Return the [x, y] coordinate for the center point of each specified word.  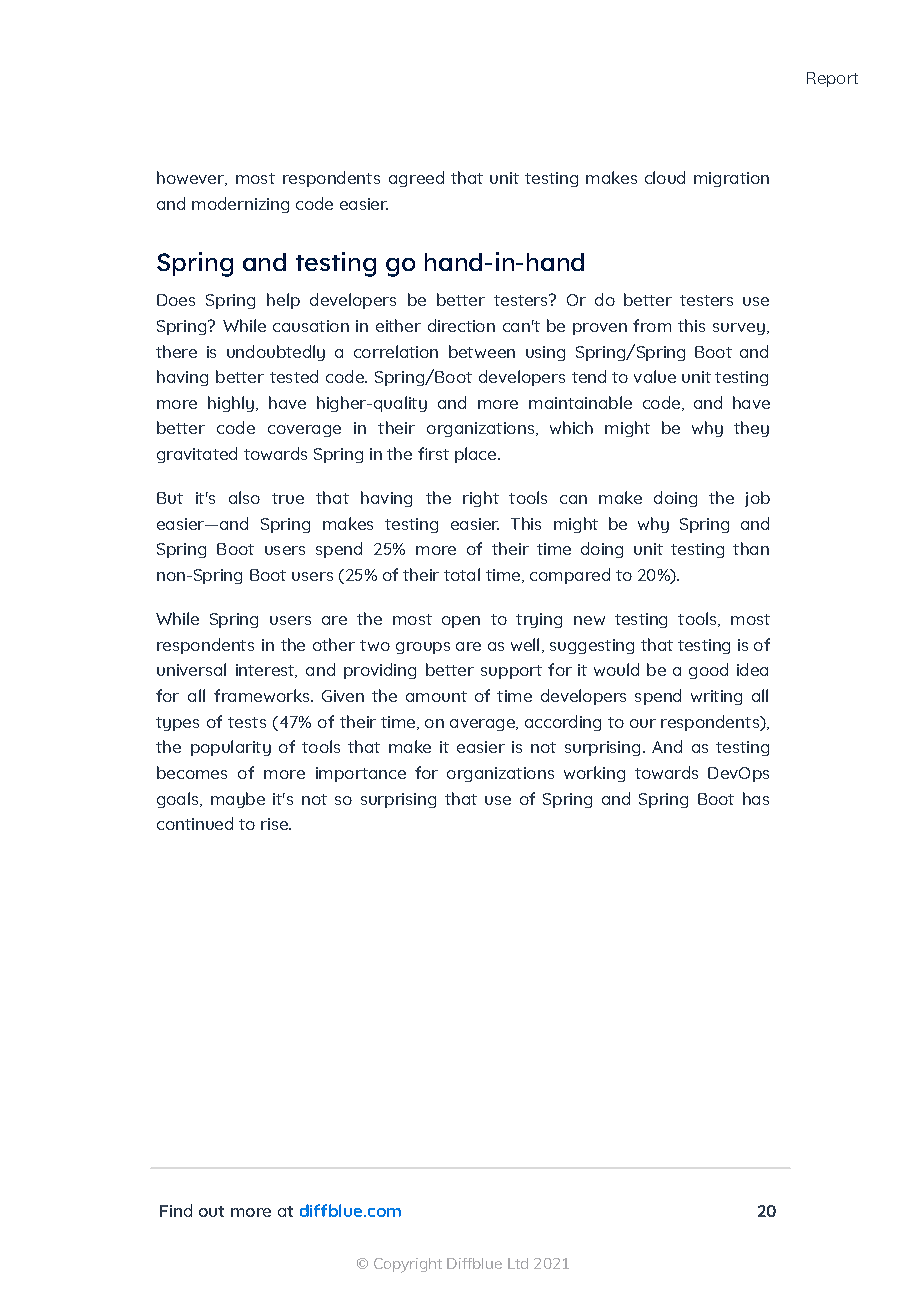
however [191, 178]
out [211, 1211]
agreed [416, 179]
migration [731, 179]
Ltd [518, 1263]
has [756, 798]
